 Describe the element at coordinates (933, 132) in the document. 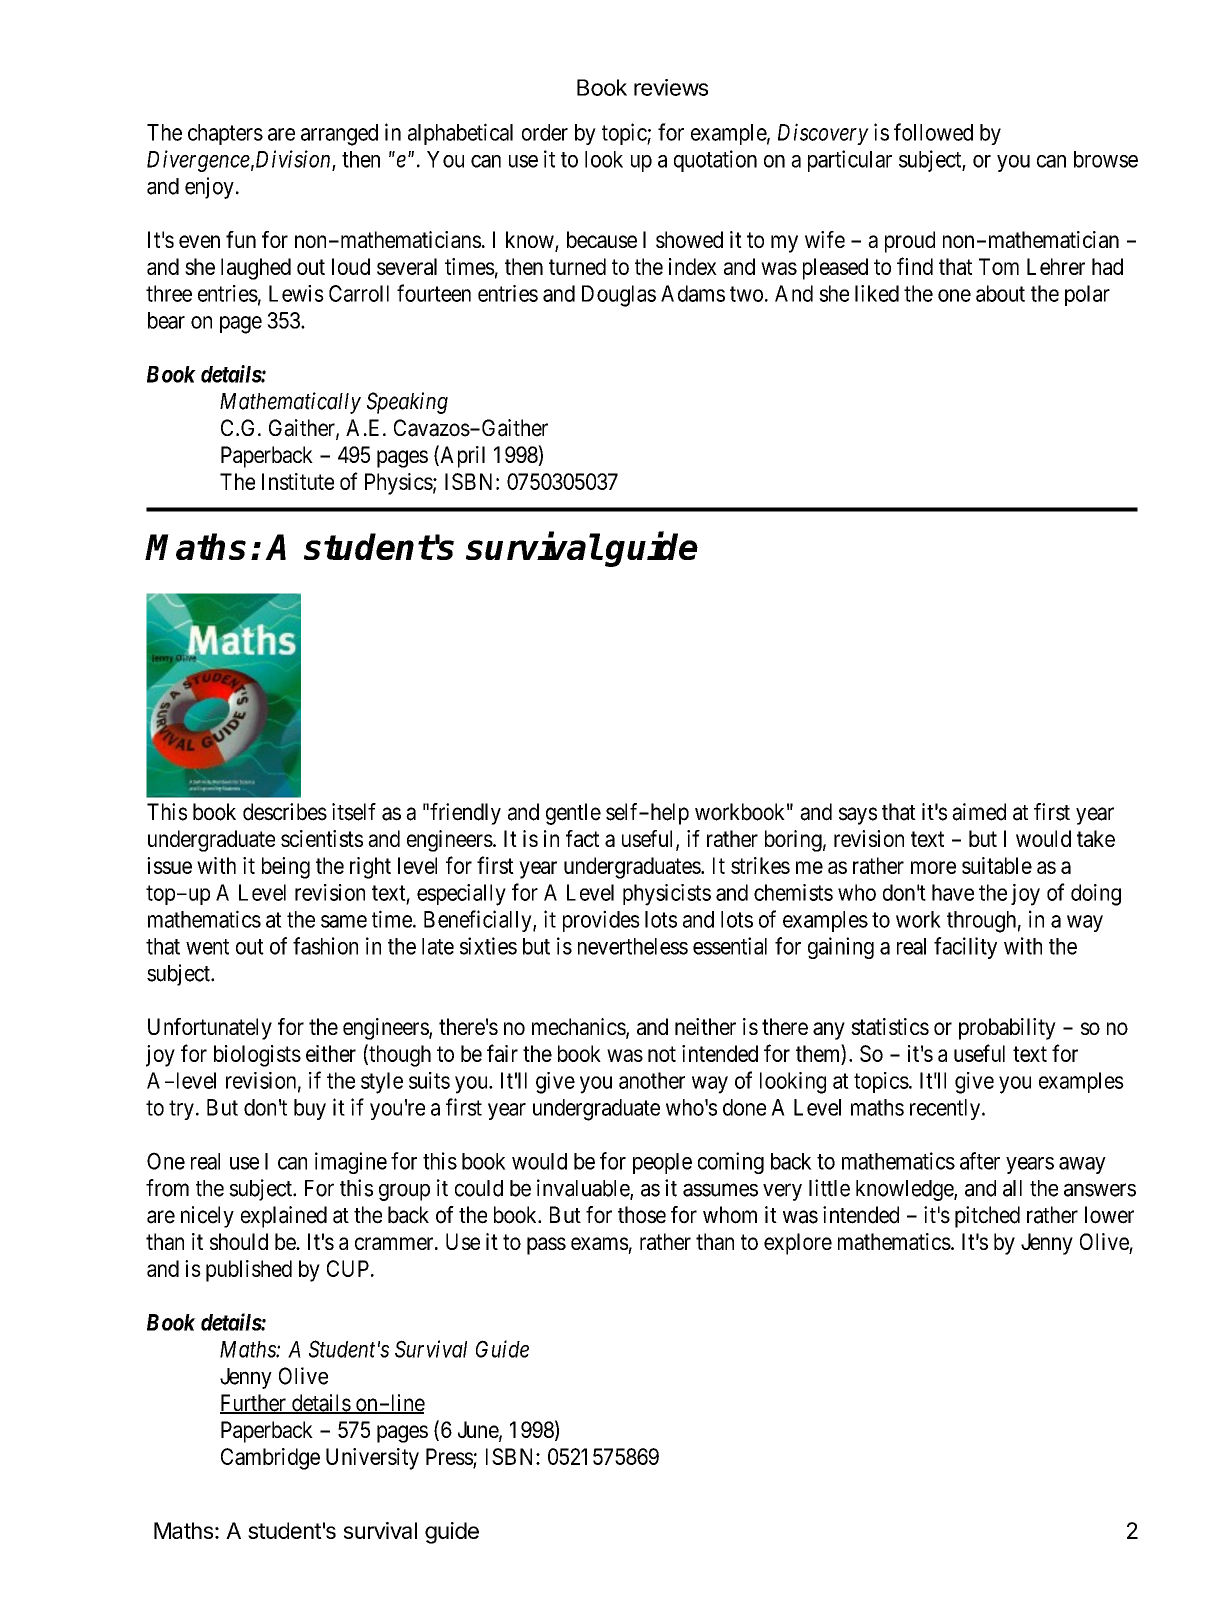

I see `followed` at that location.
